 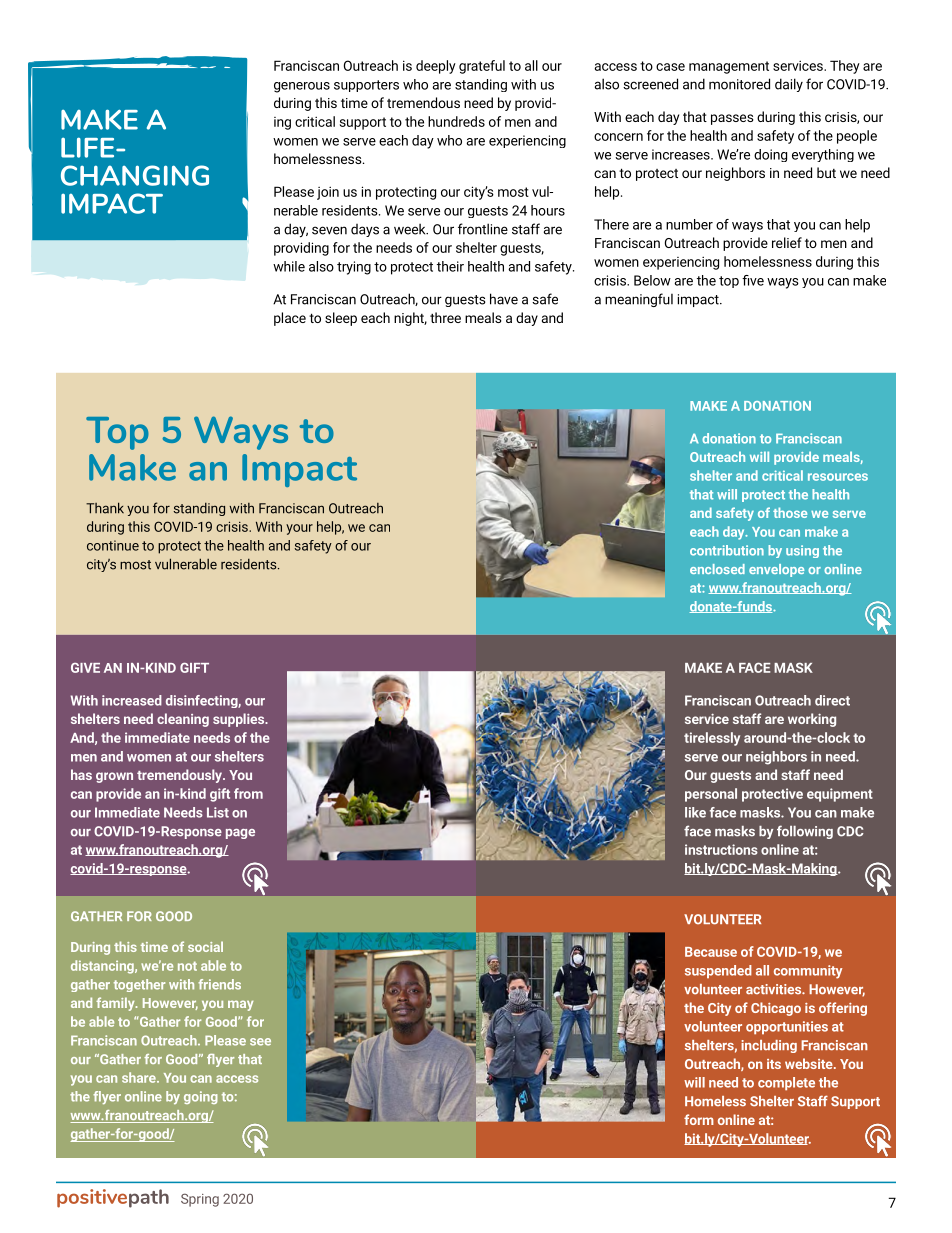 What do you see at coordinates (240, 1005) in the screenshot?
I see `may` at bounding box center [240, 1005].
